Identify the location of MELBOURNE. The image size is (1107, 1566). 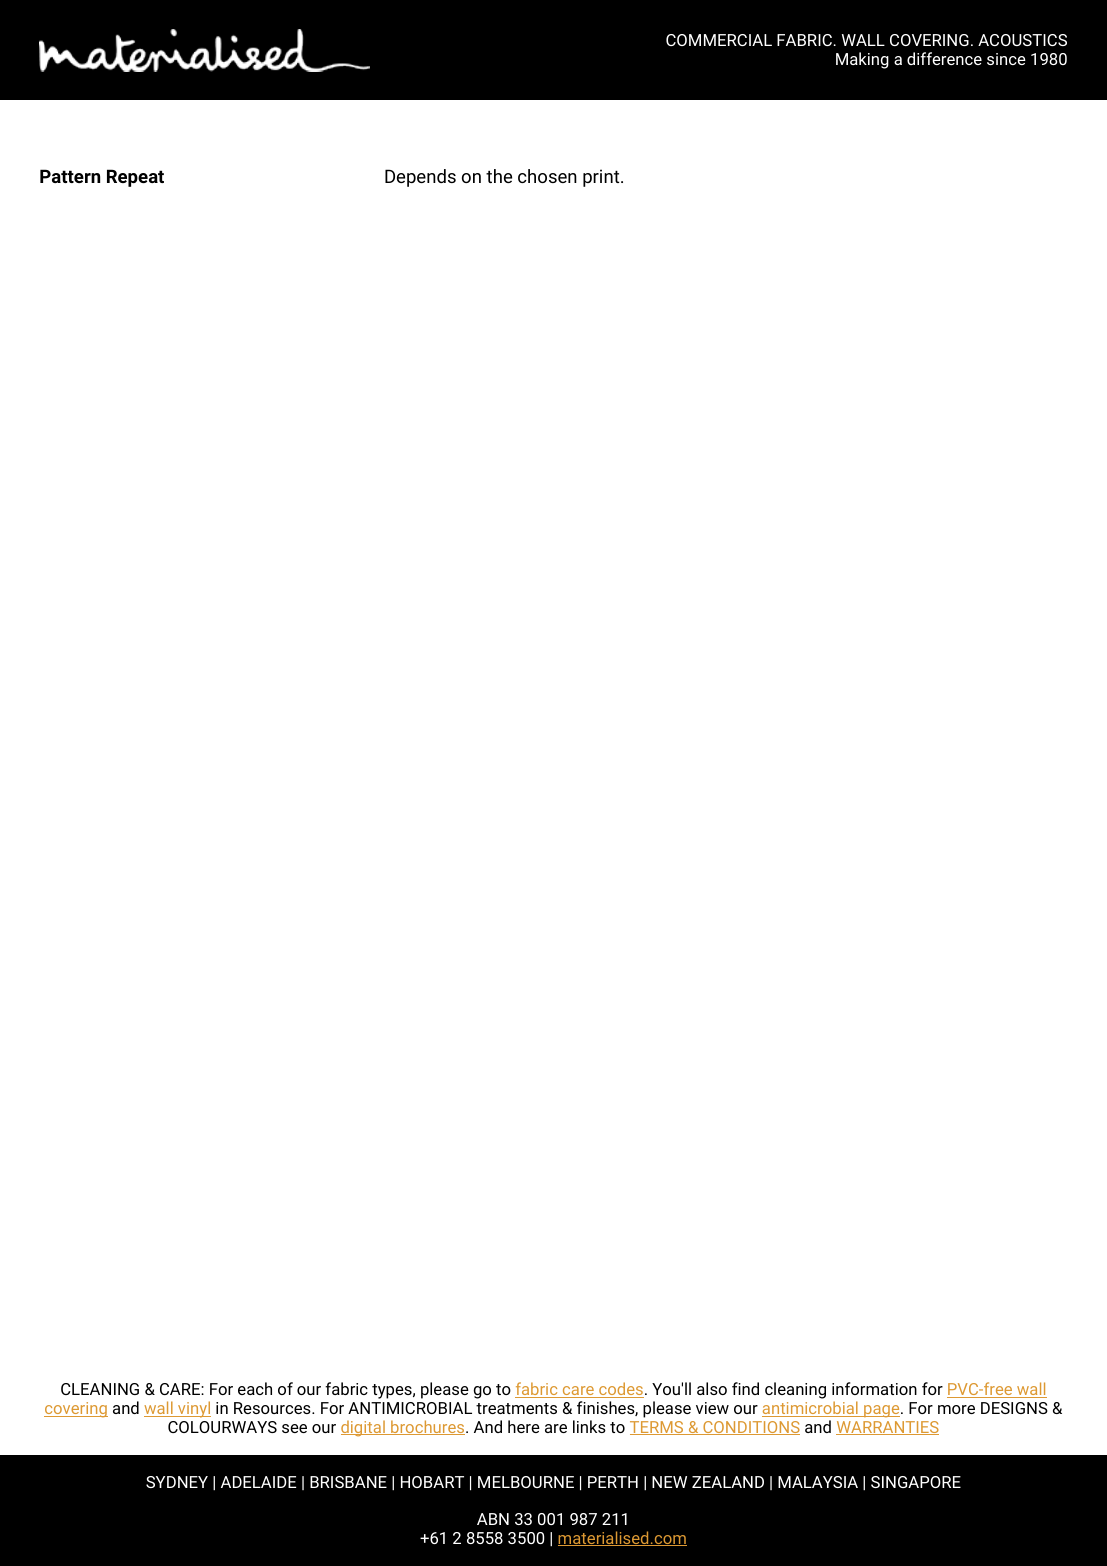
(526, 1482).
